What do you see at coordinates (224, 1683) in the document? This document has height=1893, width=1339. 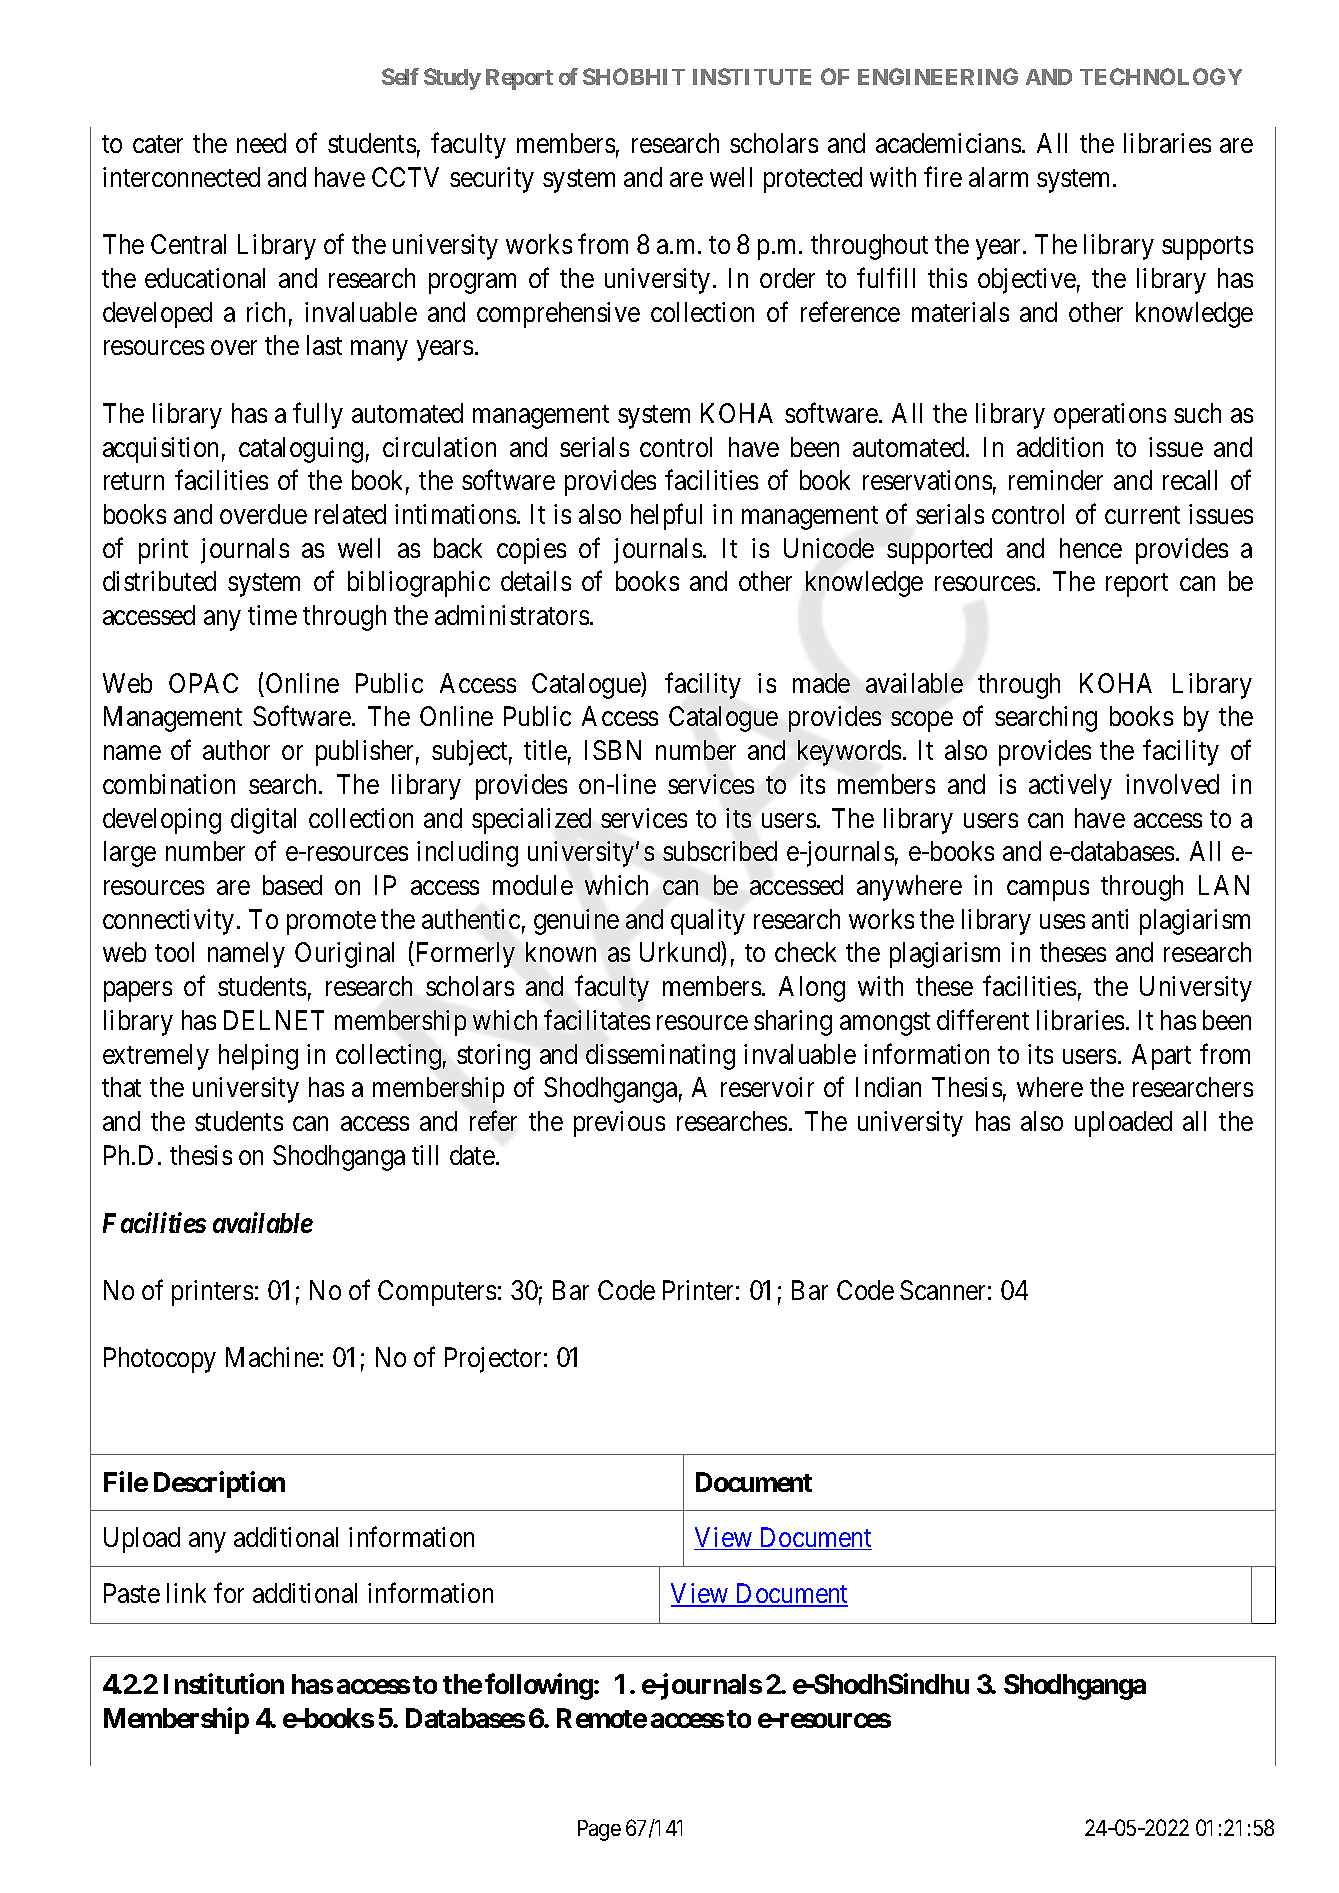 I see `Institution` at bounding box center [224, 1683].
